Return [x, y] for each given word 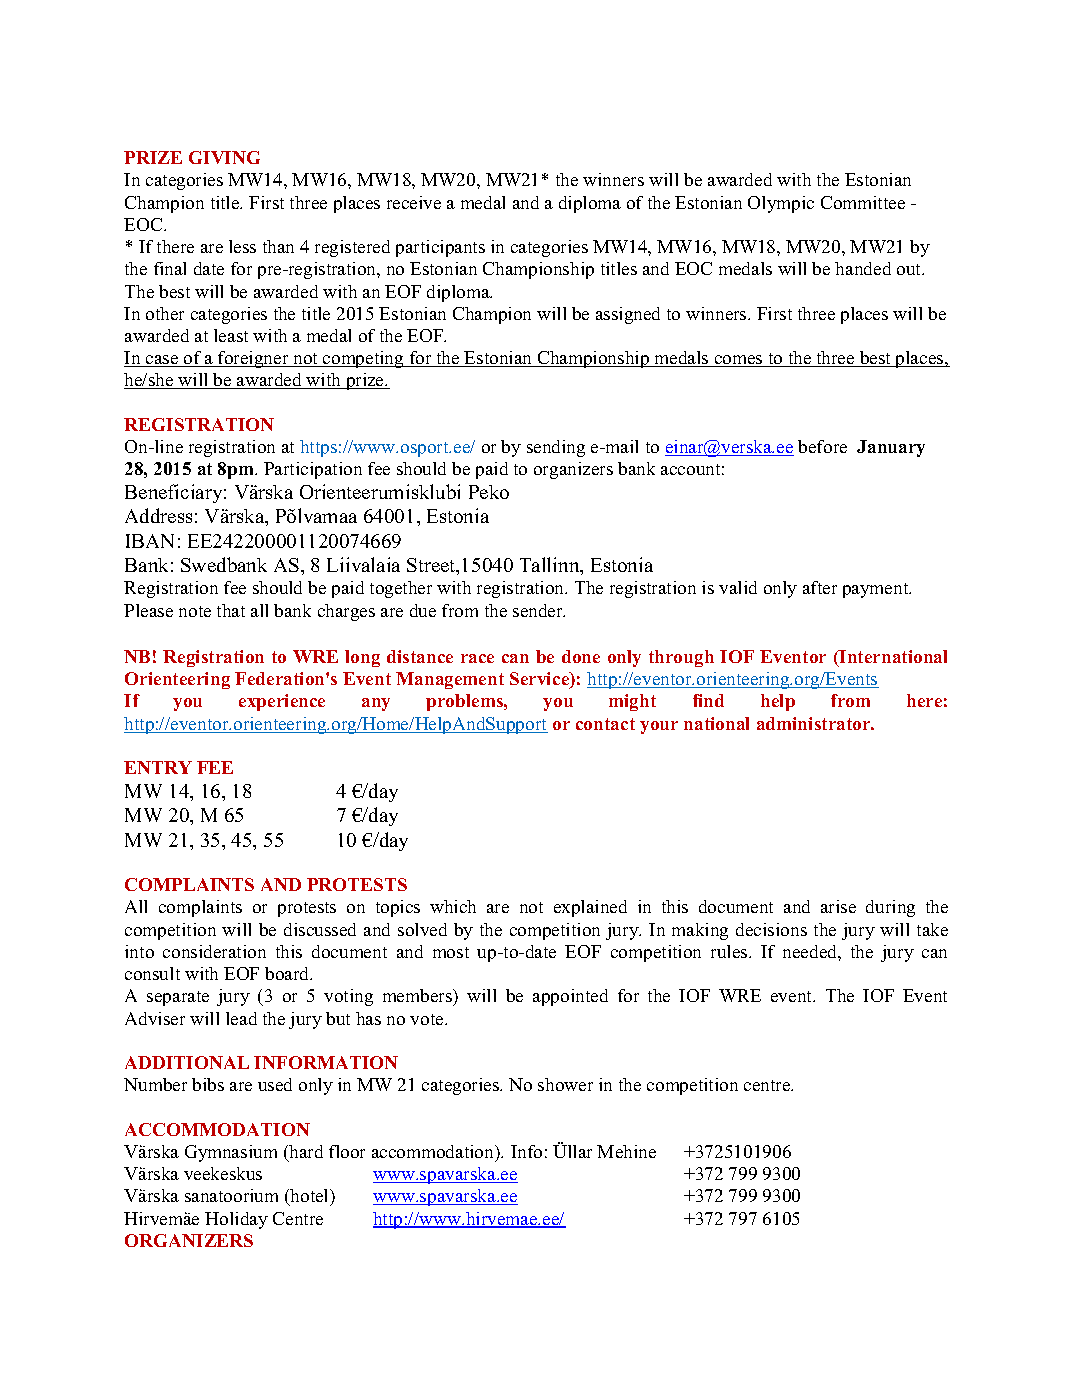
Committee [863, 202]
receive [414, 202]
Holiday [236, 1220]
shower [565, 1084]
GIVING [224, 157]
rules [730, 951]
